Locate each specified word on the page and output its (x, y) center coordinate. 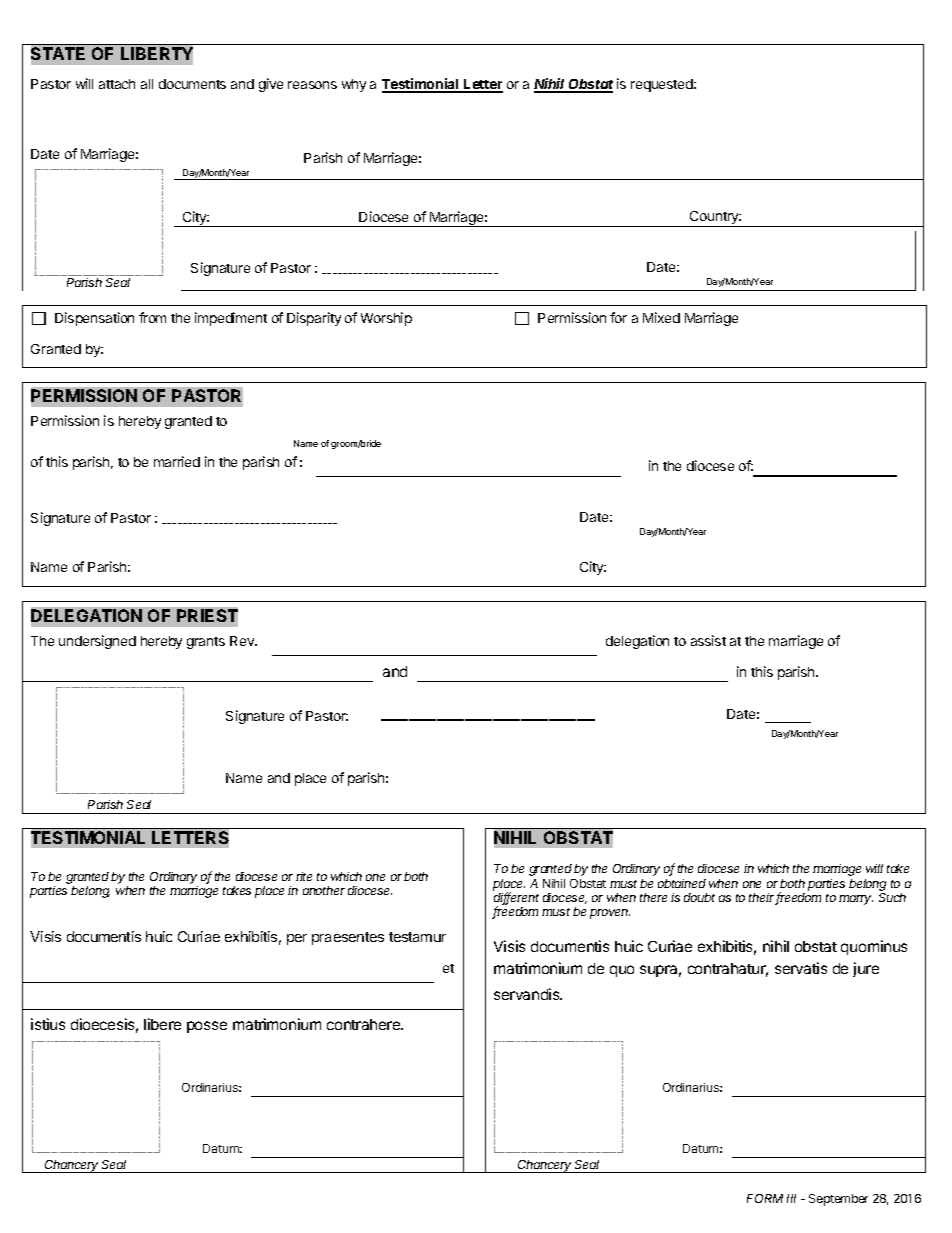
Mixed (661, 317)
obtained (682, 883)
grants (206, 643)
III (791, 1198)
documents (192, 84)
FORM (765, 1198)
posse (207, 1027)
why (354, 85)
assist (708, 640)
